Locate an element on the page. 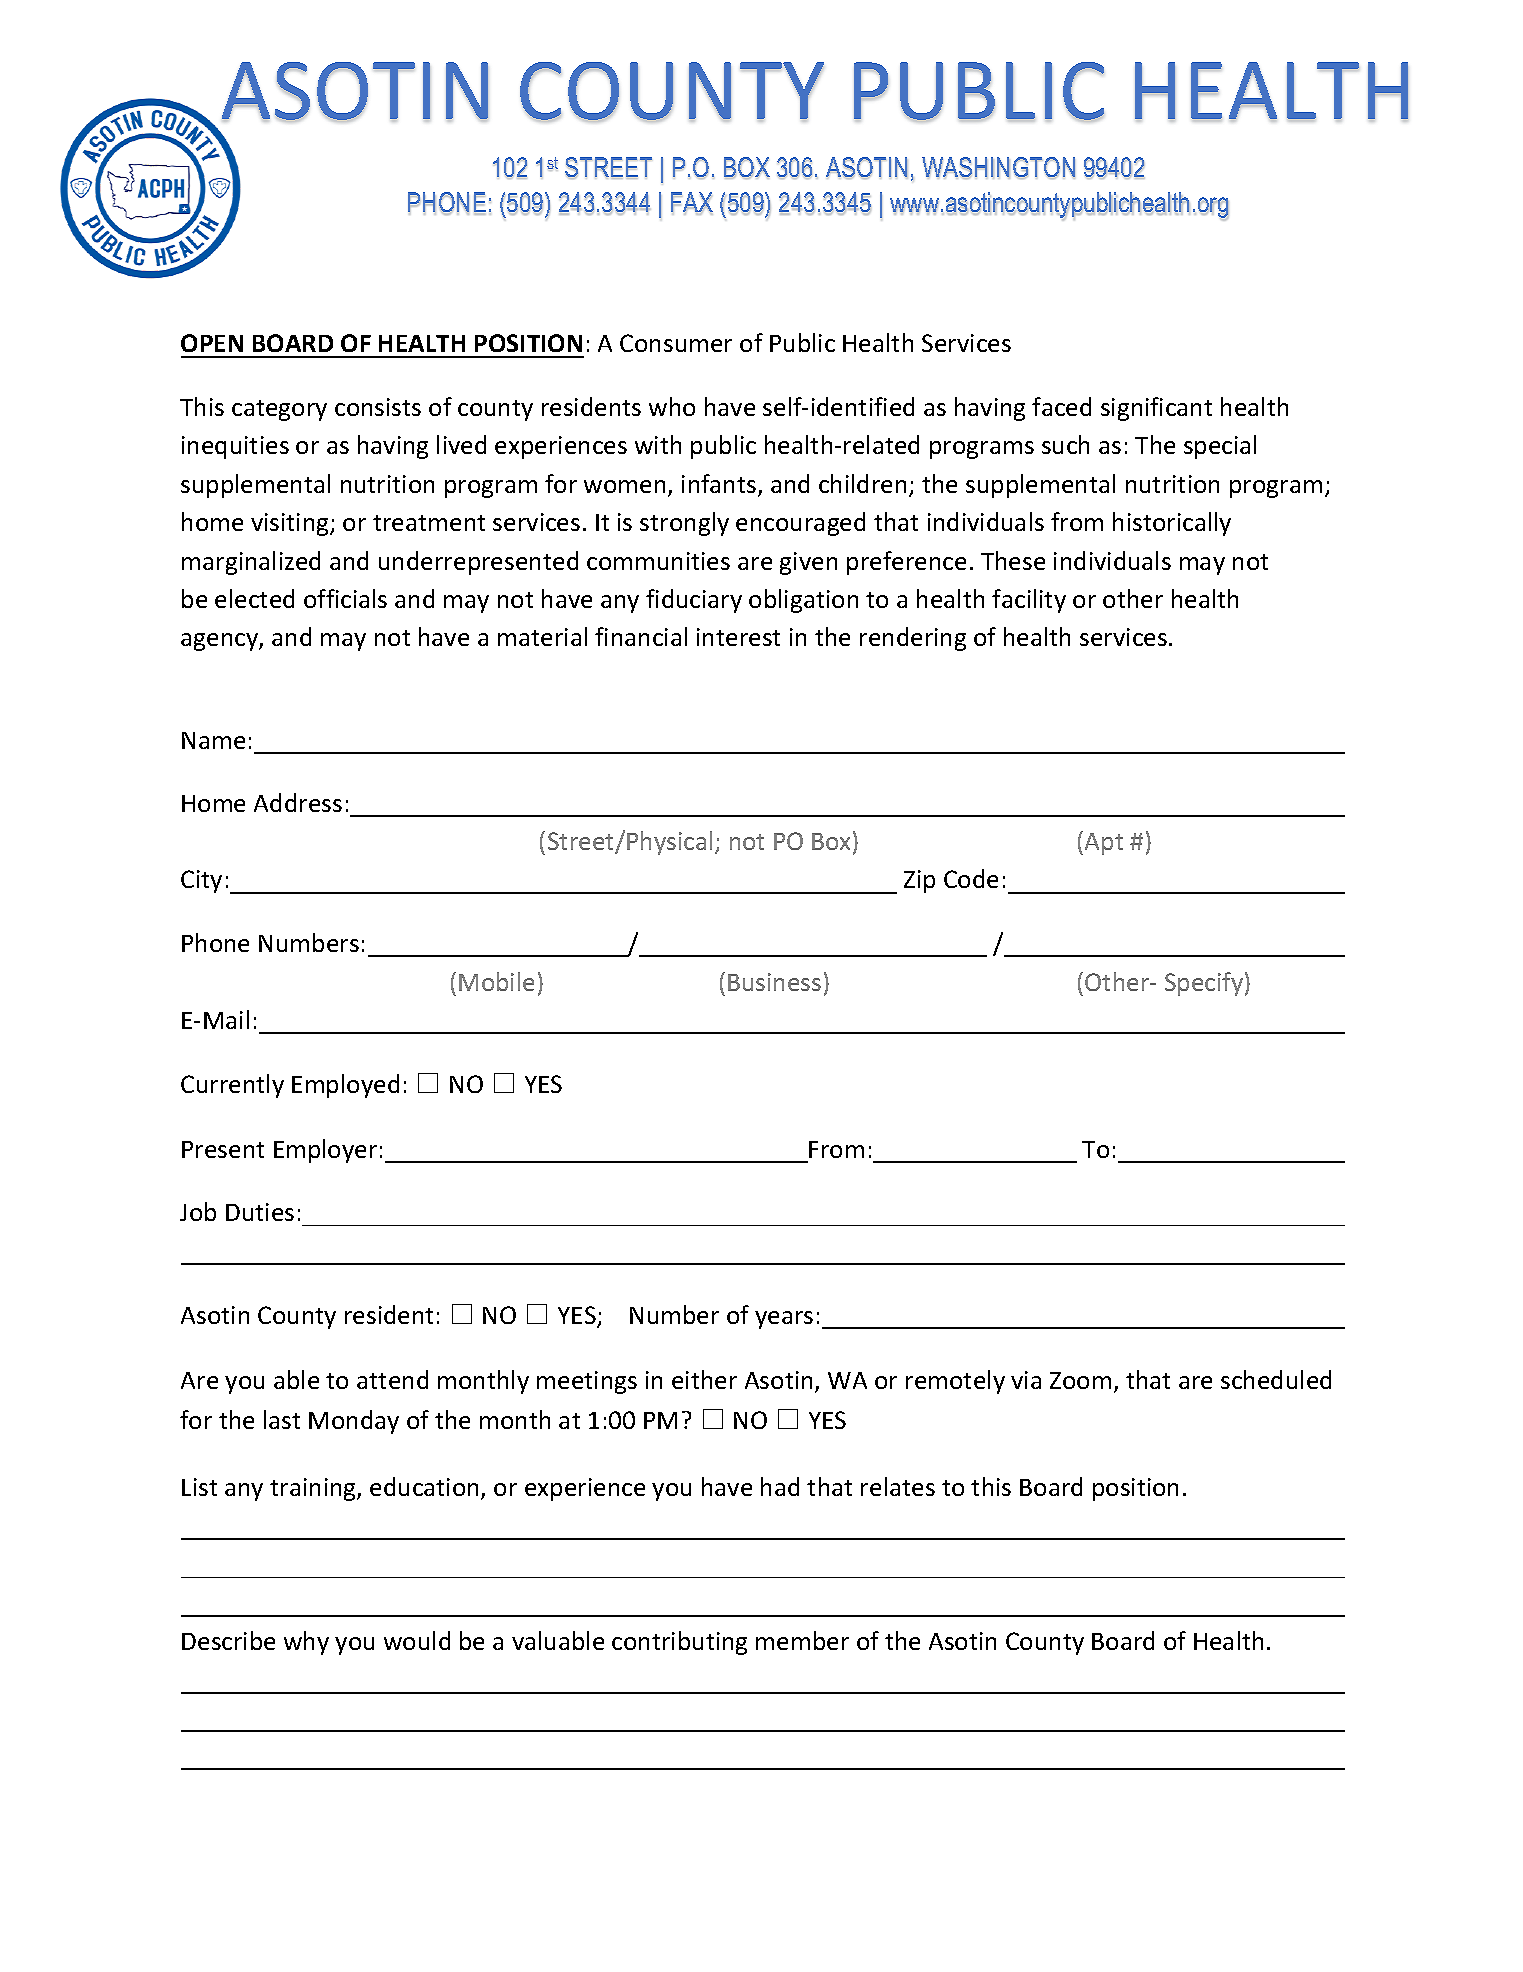 The width and height of the image is (1523, 1972). interest is located at coordinates (738, 637).
